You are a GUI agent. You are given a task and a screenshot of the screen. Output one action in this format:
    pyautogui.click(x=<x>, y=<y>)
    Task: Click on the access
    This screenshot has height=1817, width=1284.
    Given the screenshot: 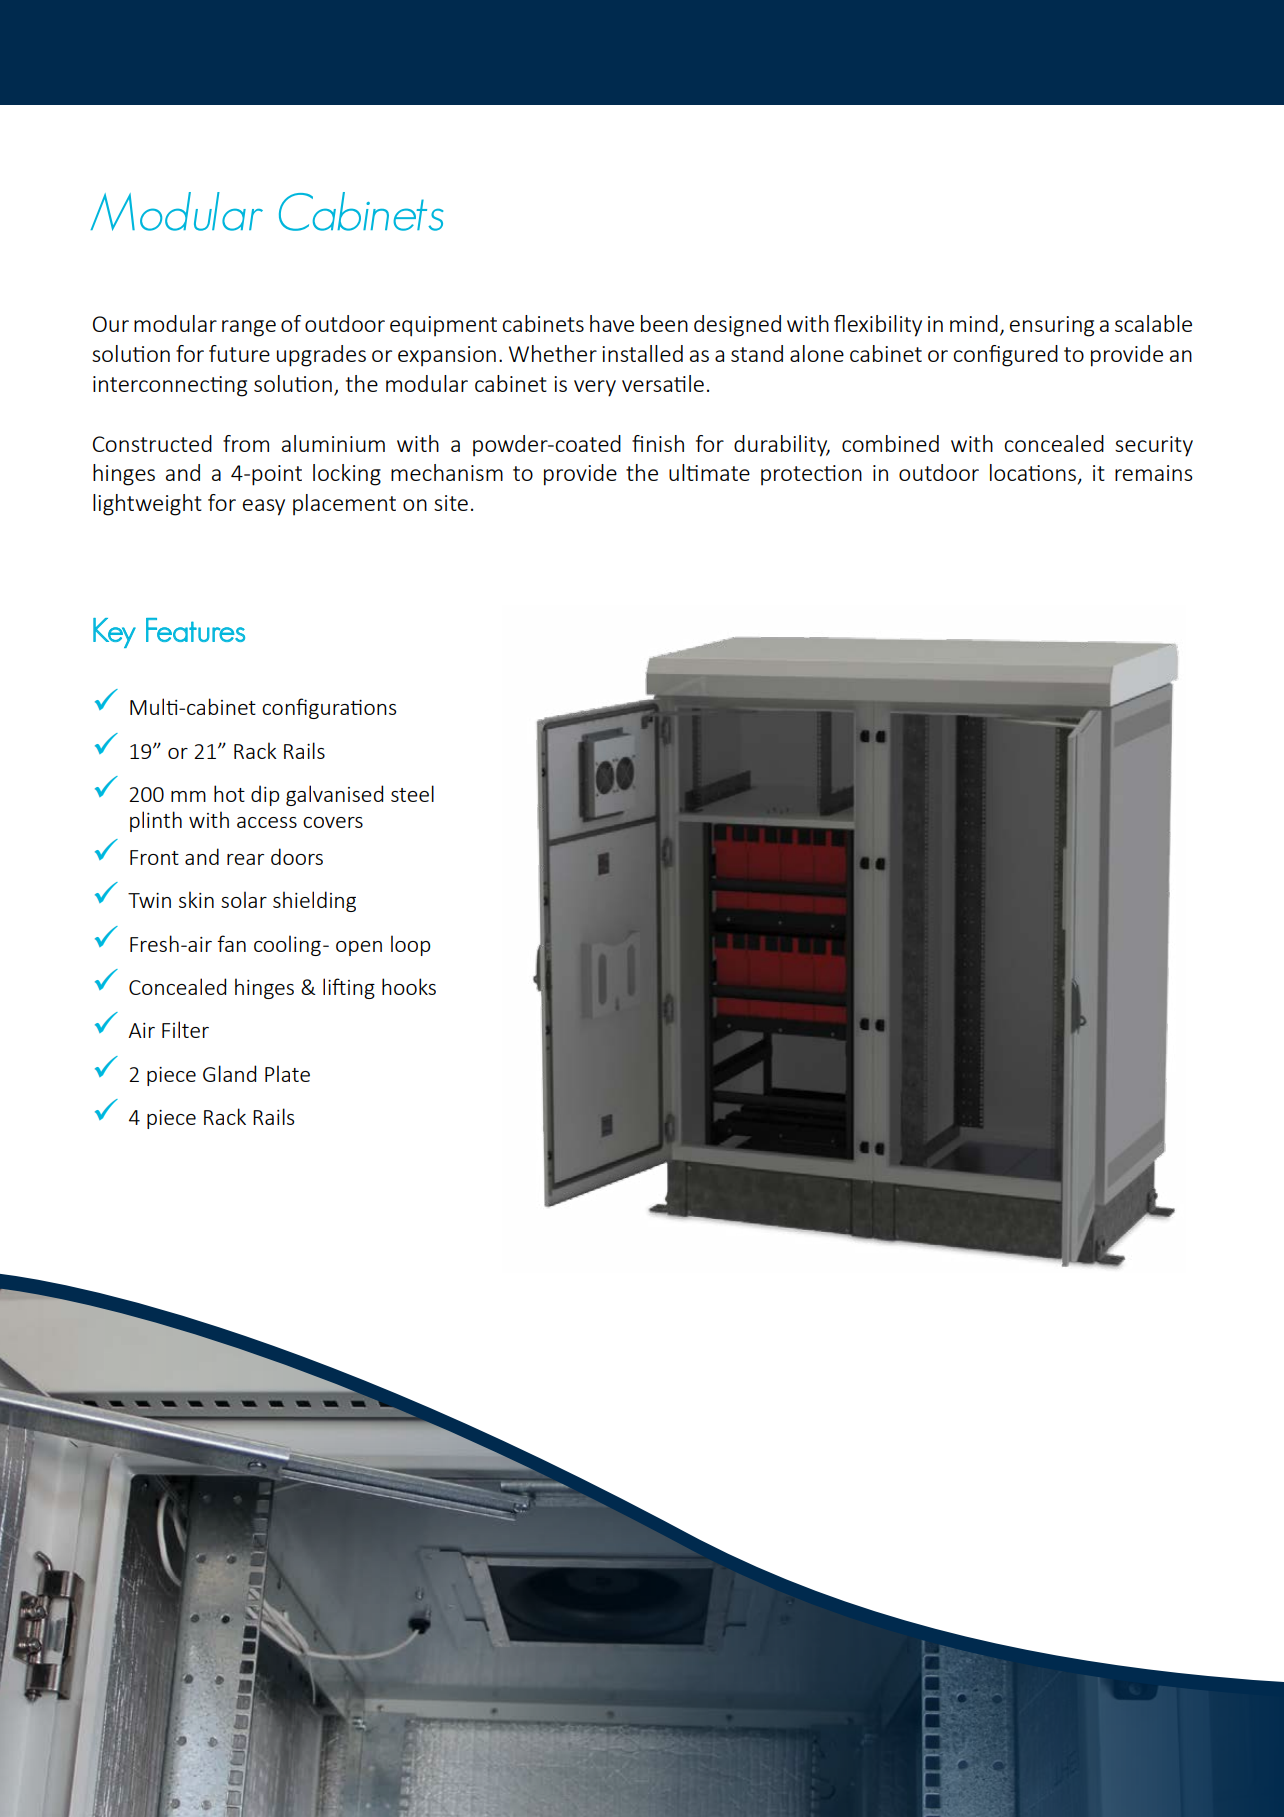 What is the action you would take?
    pyautogui.click(x=267, y=822)
